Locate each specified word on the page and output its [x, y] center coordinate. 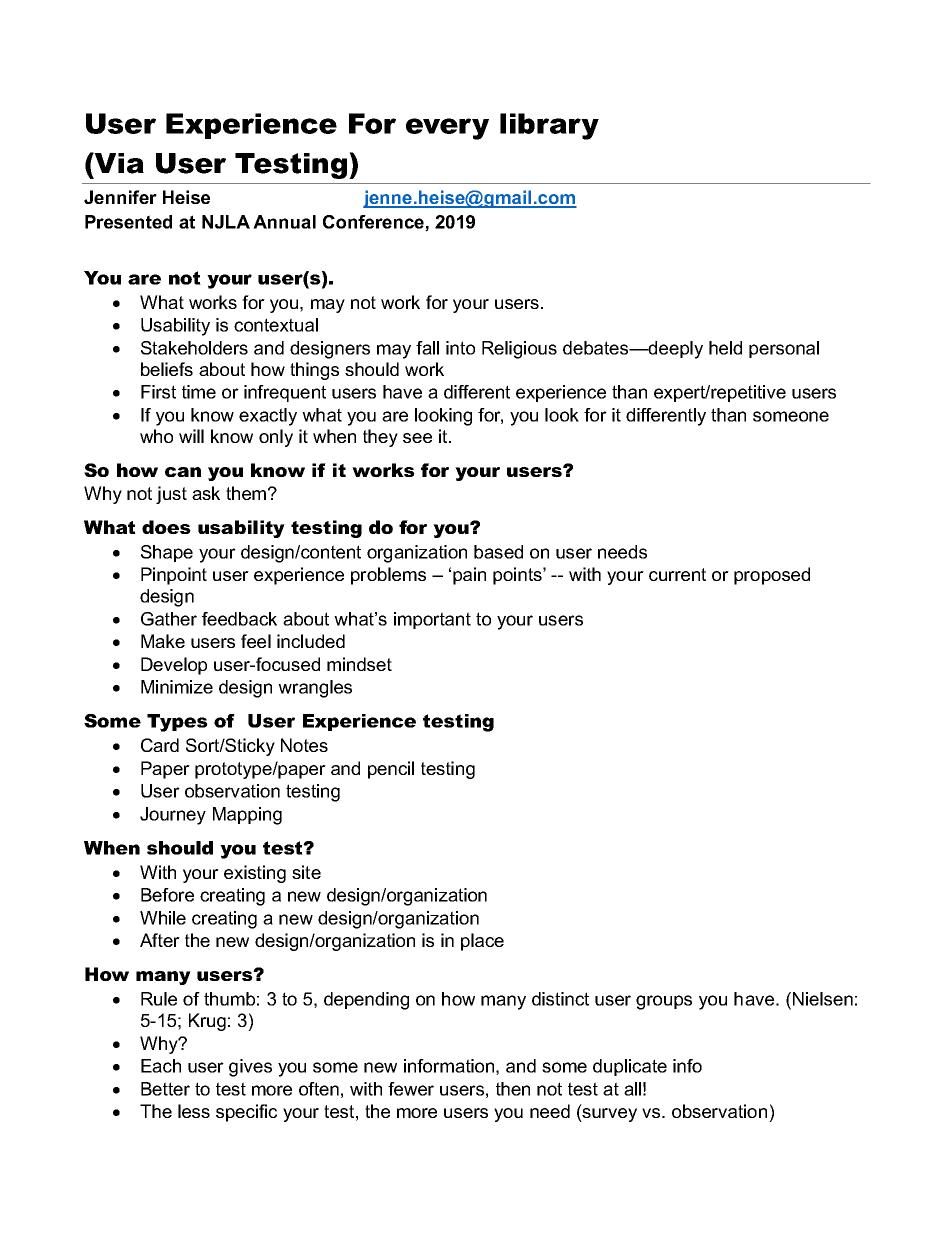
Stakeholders [194, 348]
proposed [772, 576]
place [482, 942]
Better [165, 1089]
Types [177, 723]
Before [167, 895]
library [549, 126]
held [725, 348]
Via [118, 163]
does [166, 527]
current [677, 574]
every [447, 129]
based [498, 552]
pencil [391, 770]
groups [664, 1002]
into [460, 348]
